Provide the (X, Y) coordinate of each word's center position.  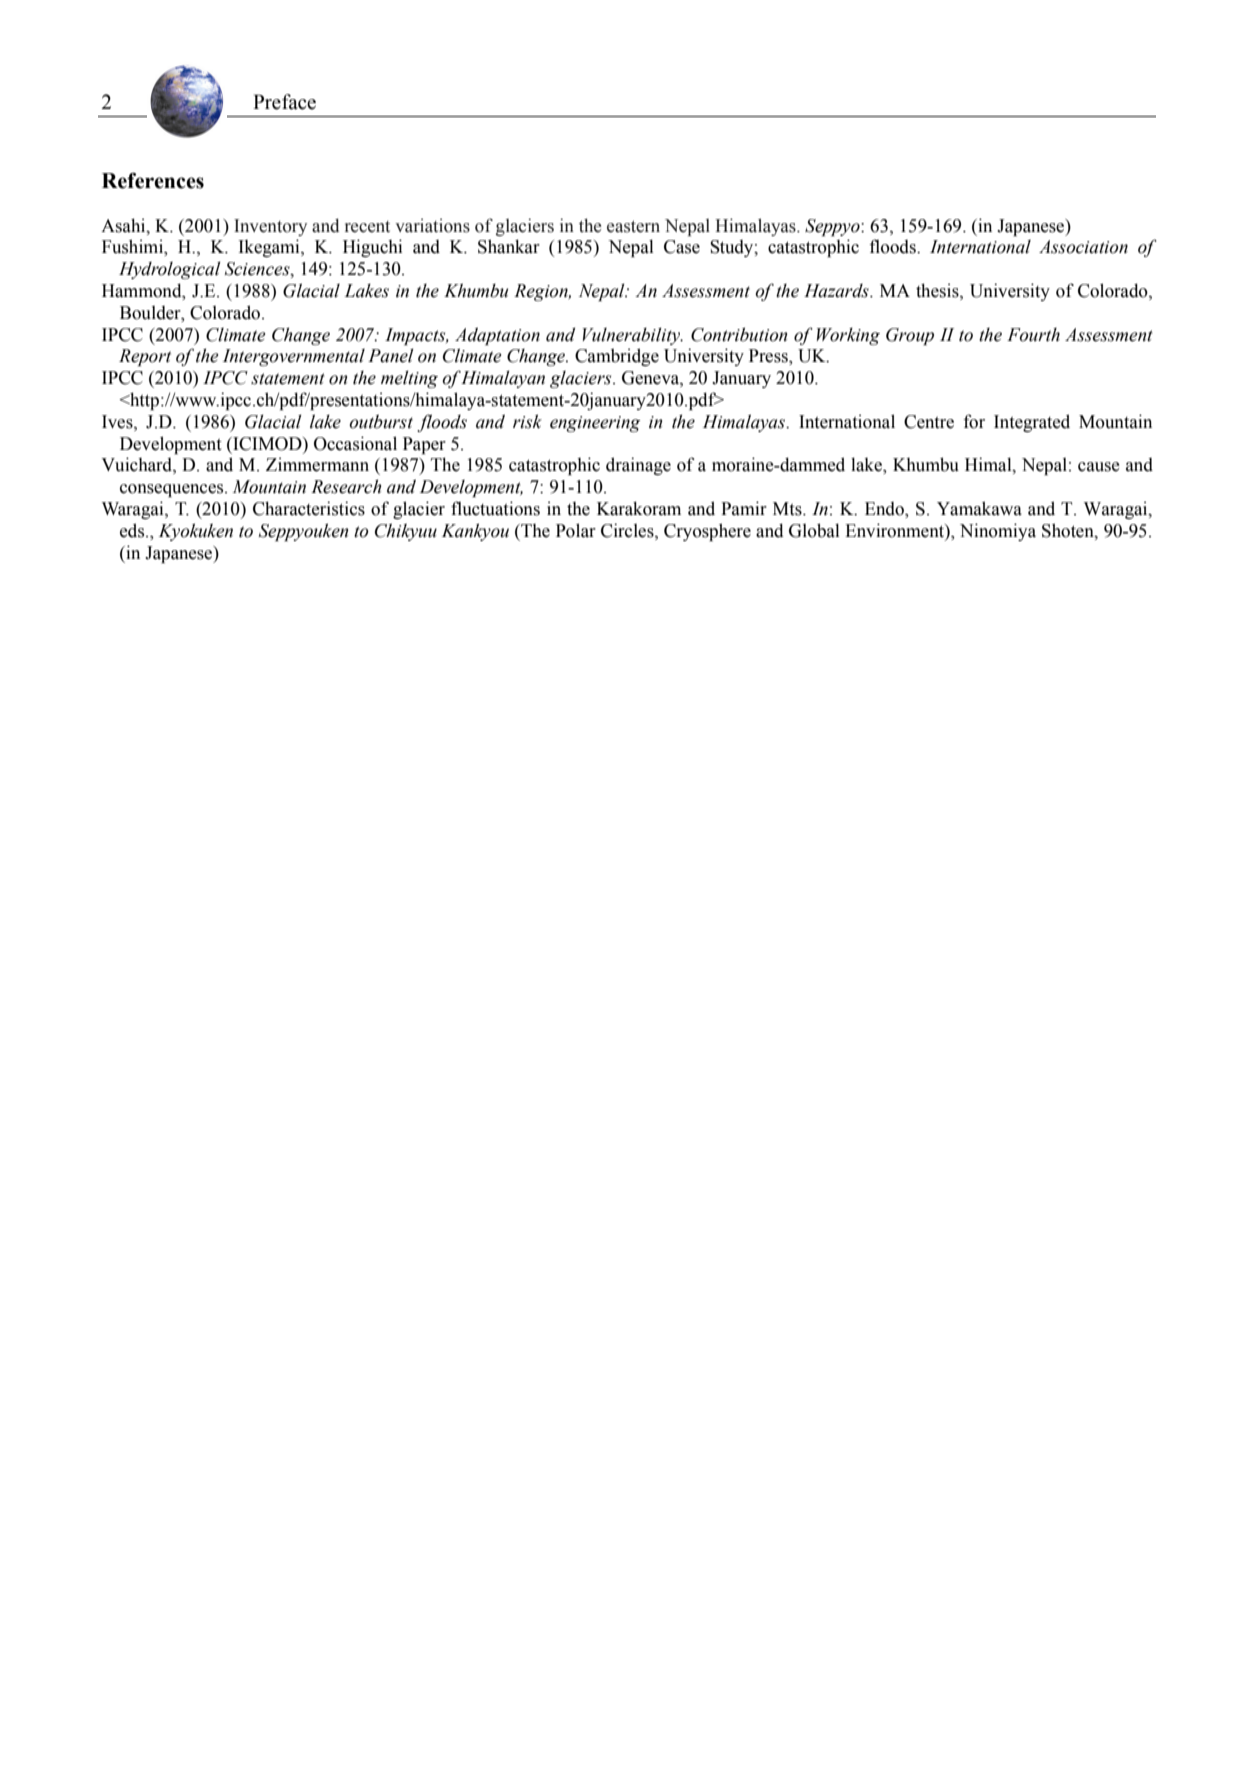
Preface (284, 102)
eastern (633, 226)
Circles (628, 531)
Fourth (1033, 335)
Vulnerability (632, 336)
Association (1083, 247)
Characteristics (309, 508)
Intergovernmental (294, 357)
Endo (885, 510)
